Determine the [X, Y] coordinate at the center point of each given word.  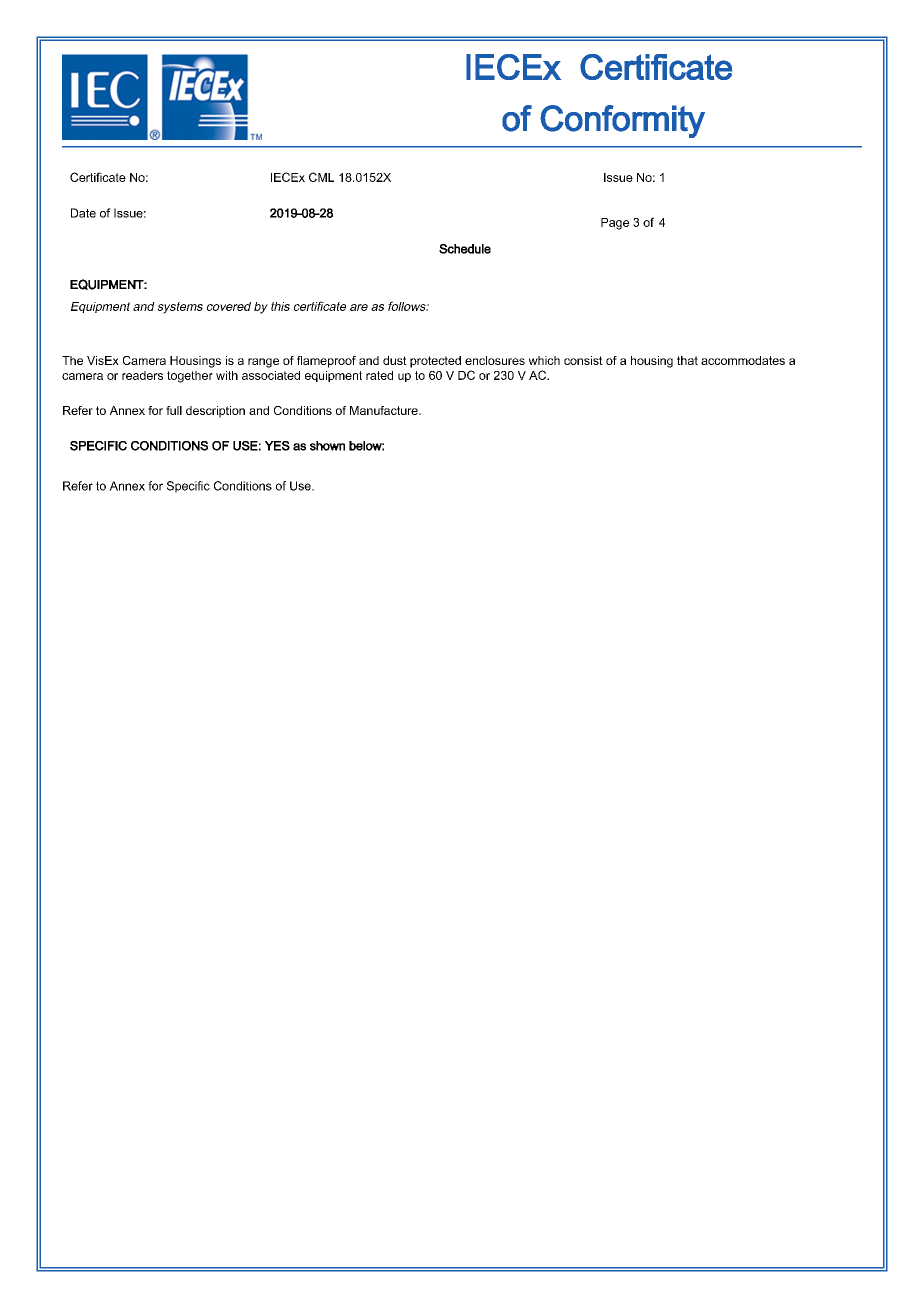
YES [277, 446]
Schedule [465, 249]
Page [615, 224]
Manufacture [385, 410]
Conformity [622, 121]
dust [395, 360]
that [687, 360]
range [263, 363]
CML [321, 177]
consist [583, 360]
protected [435, 362]
